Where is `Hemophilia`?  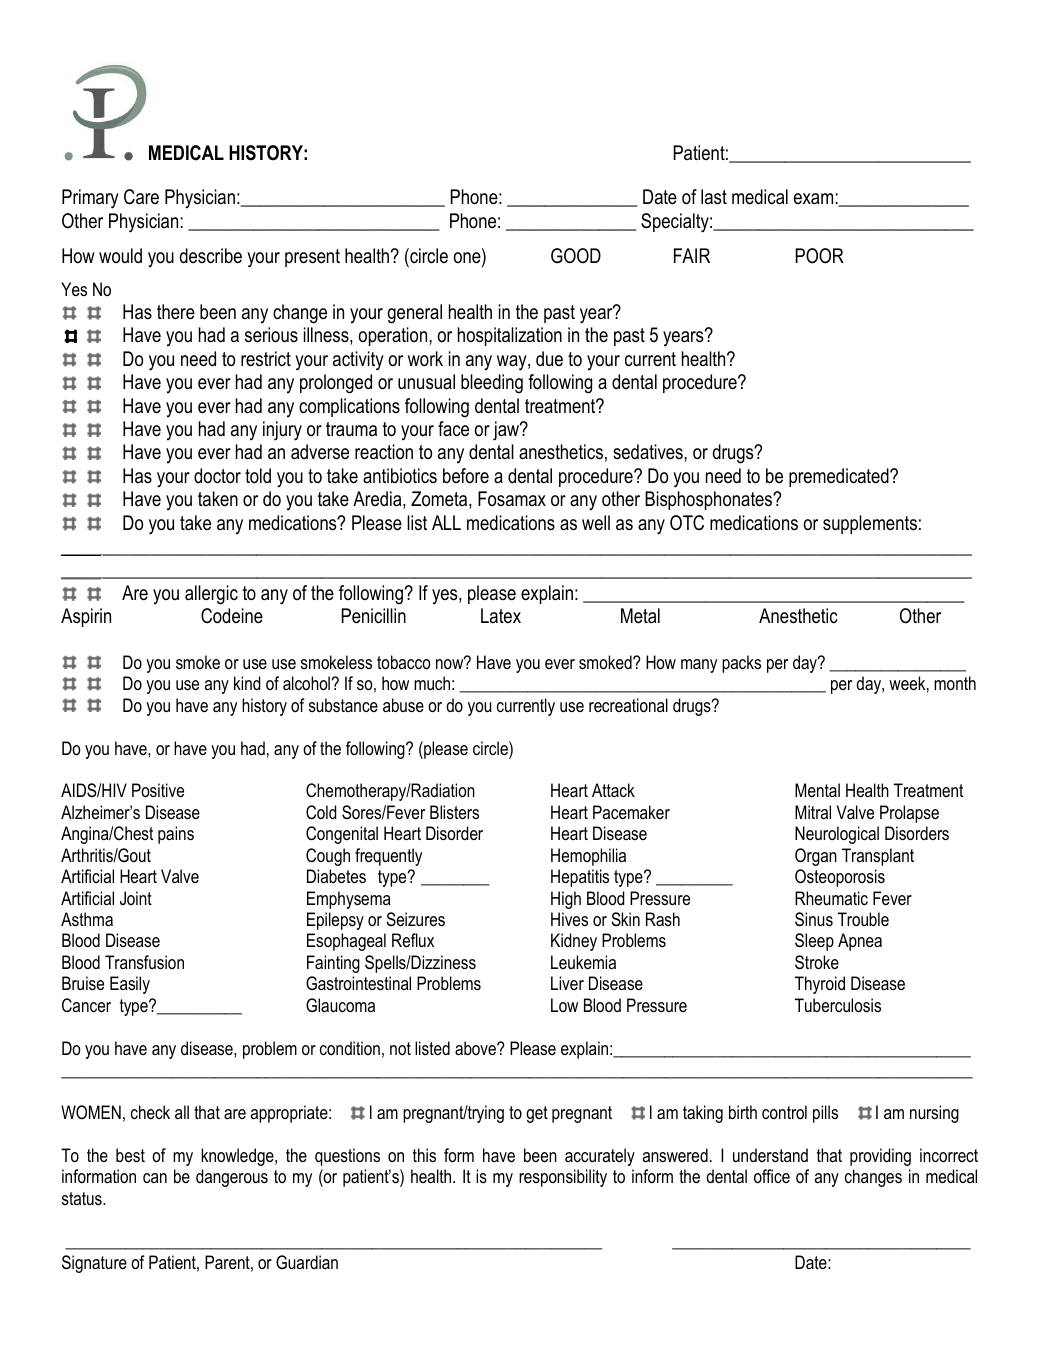
Hemophilia is located at coordinates (588, 857).
